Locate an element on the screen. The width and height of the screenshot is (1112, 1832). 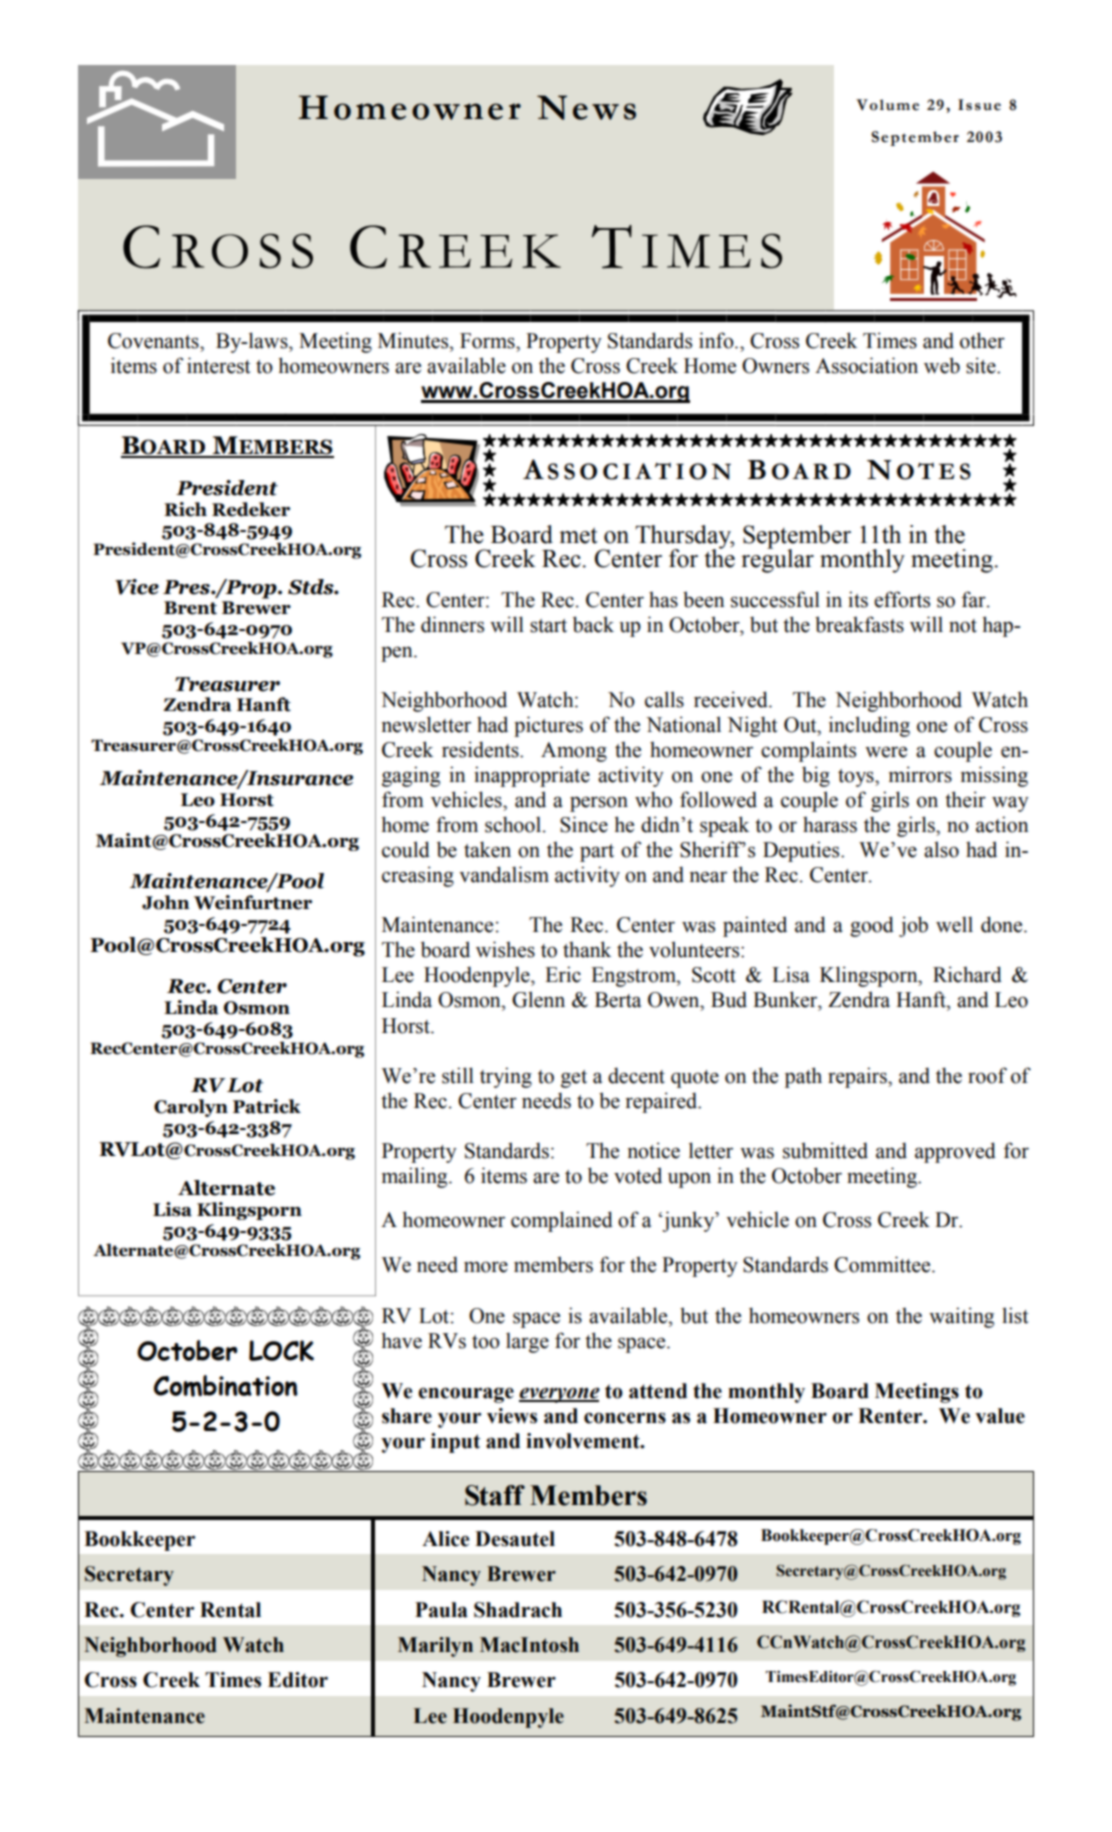
John is located at coordinates (165, 902).
